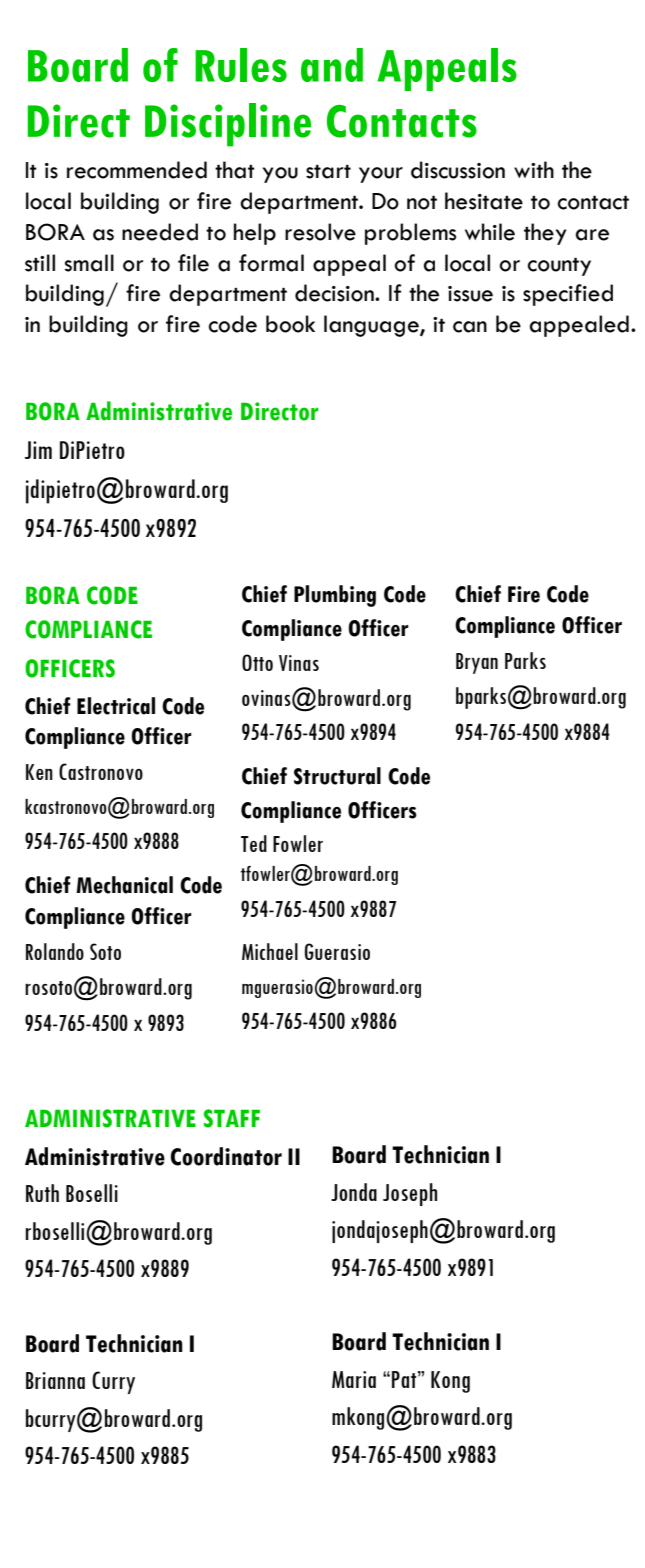 The height and width of the document is (1568, 645). What do you see at coordinates (328, 172) in the document?
I see `start` at bounding box center [328, 172].
